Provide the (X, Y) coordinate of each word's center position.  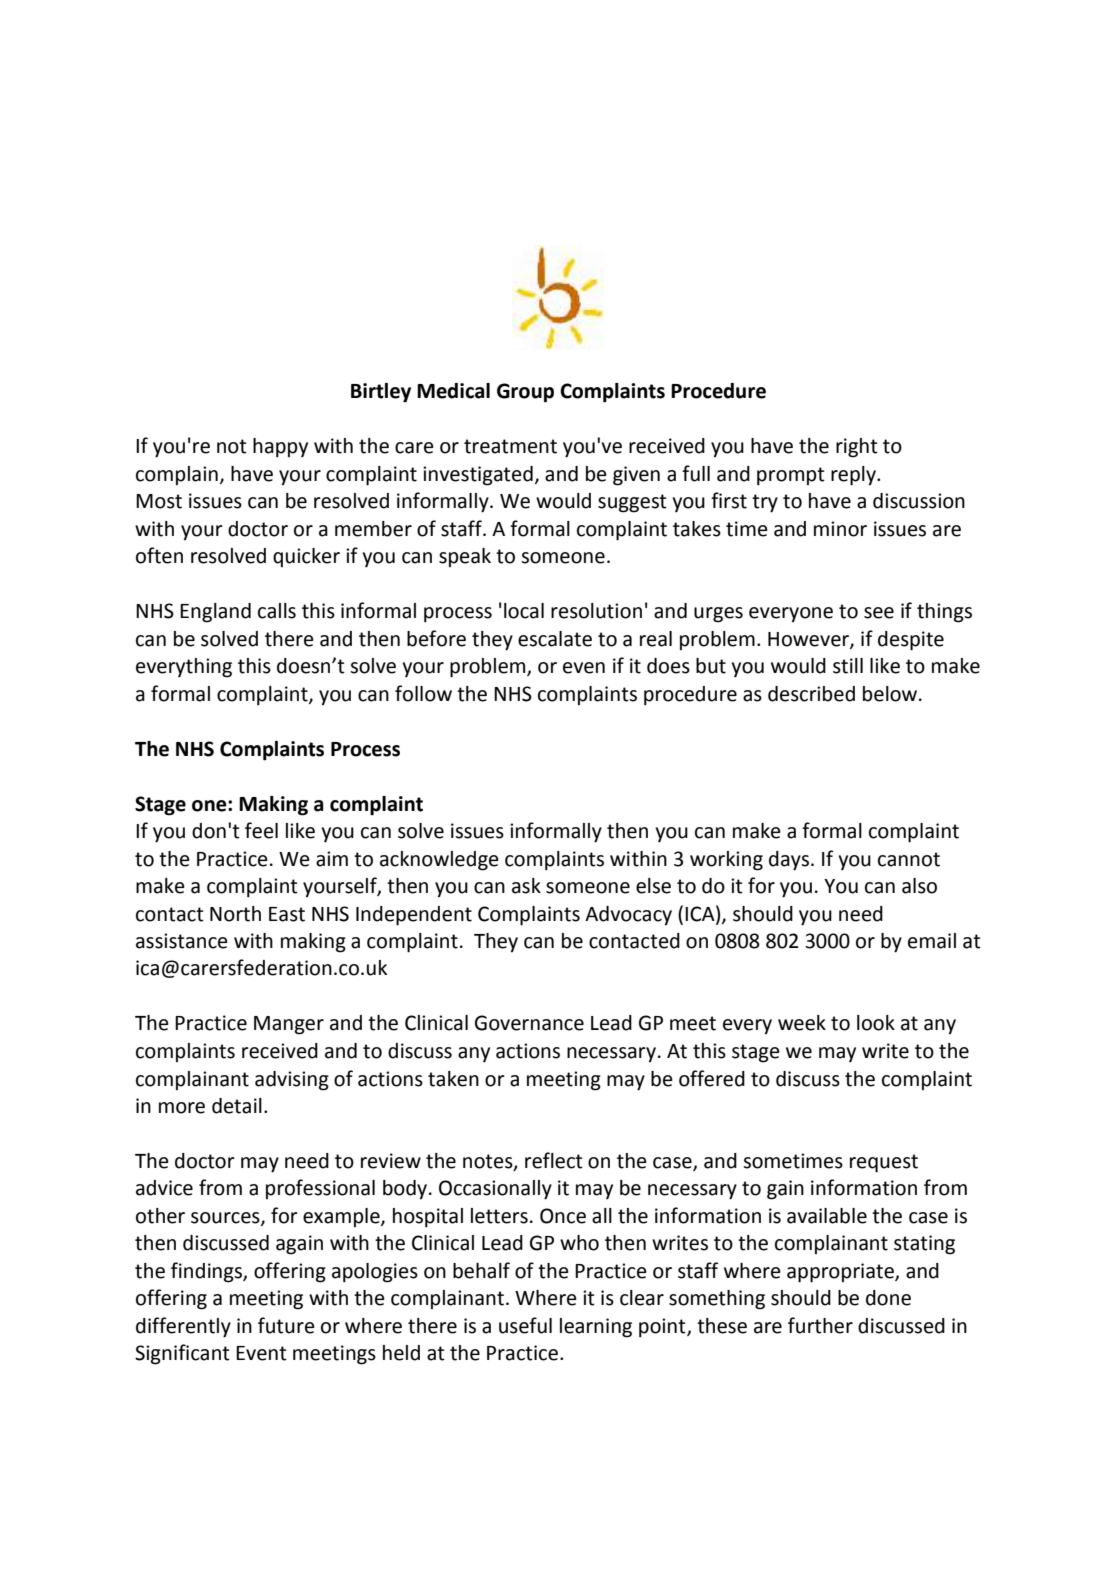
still (848, 666)
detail (237, 1106)
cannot (909, 859)
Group (525, 393)
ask (526, 886)
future (286, 1325)
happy (280, 448)
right (857, 448)
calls (277, 611)
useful (525, 1325)
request (884, 1163)
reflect (554, 1160)
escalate (555, 639)
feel (261, 830)
